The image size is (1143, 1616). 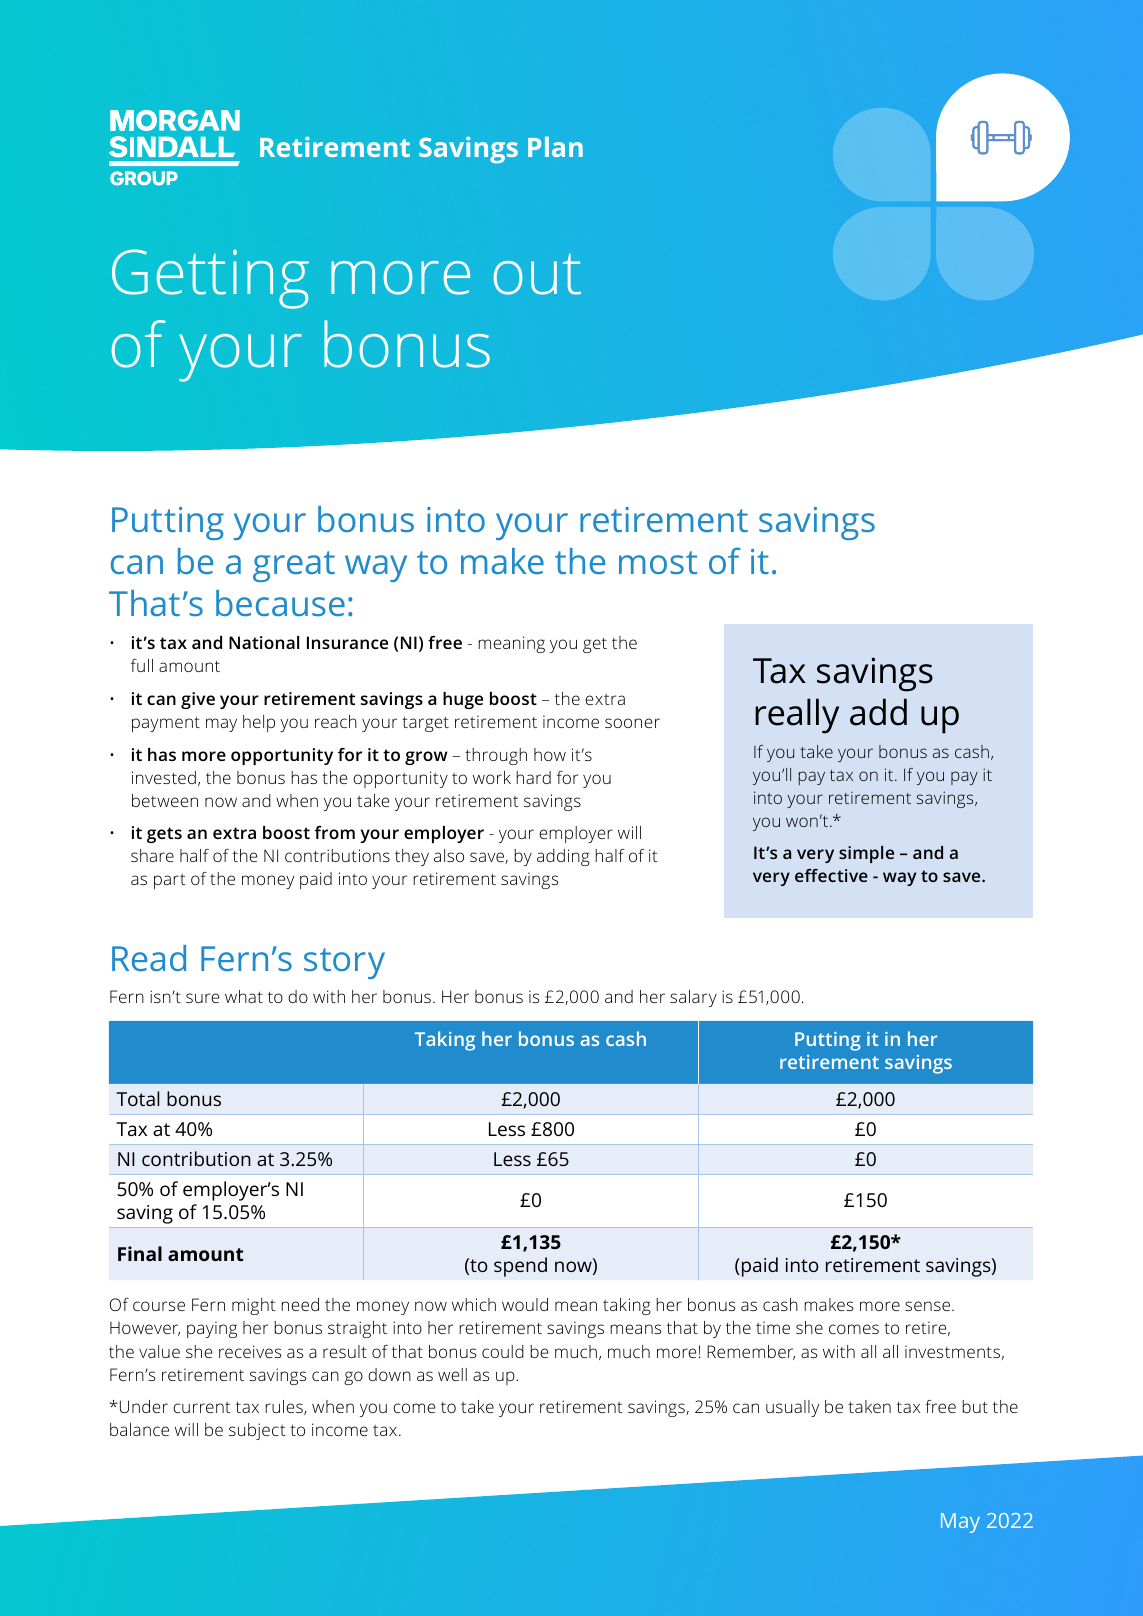 What do you see at coordinates (165, 800) in the image?
I see `between` at bounding box center [165, 800].
